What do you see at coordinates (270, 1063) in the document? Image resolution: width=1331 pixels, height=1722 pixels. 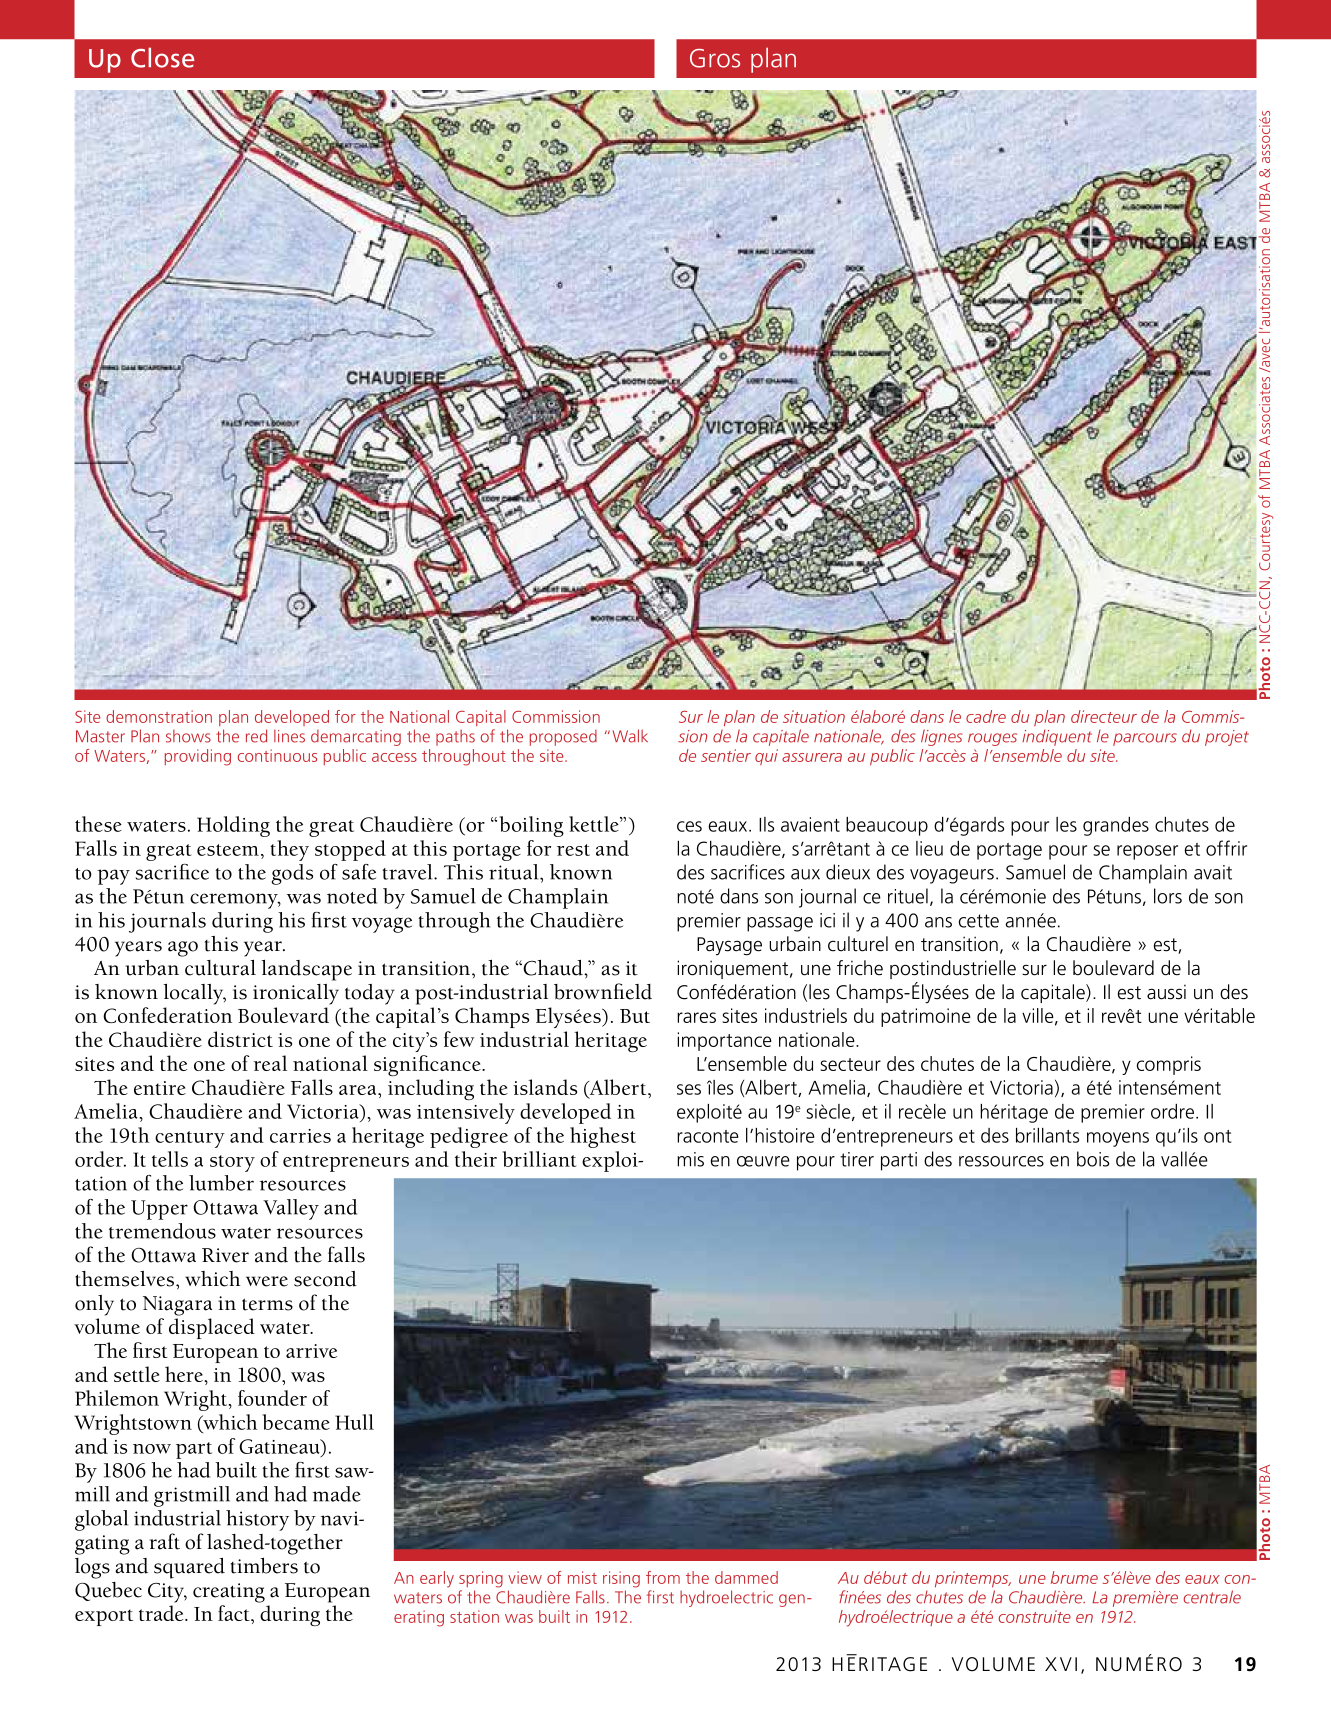 I see `real` at bounding box center [270, 1063].
